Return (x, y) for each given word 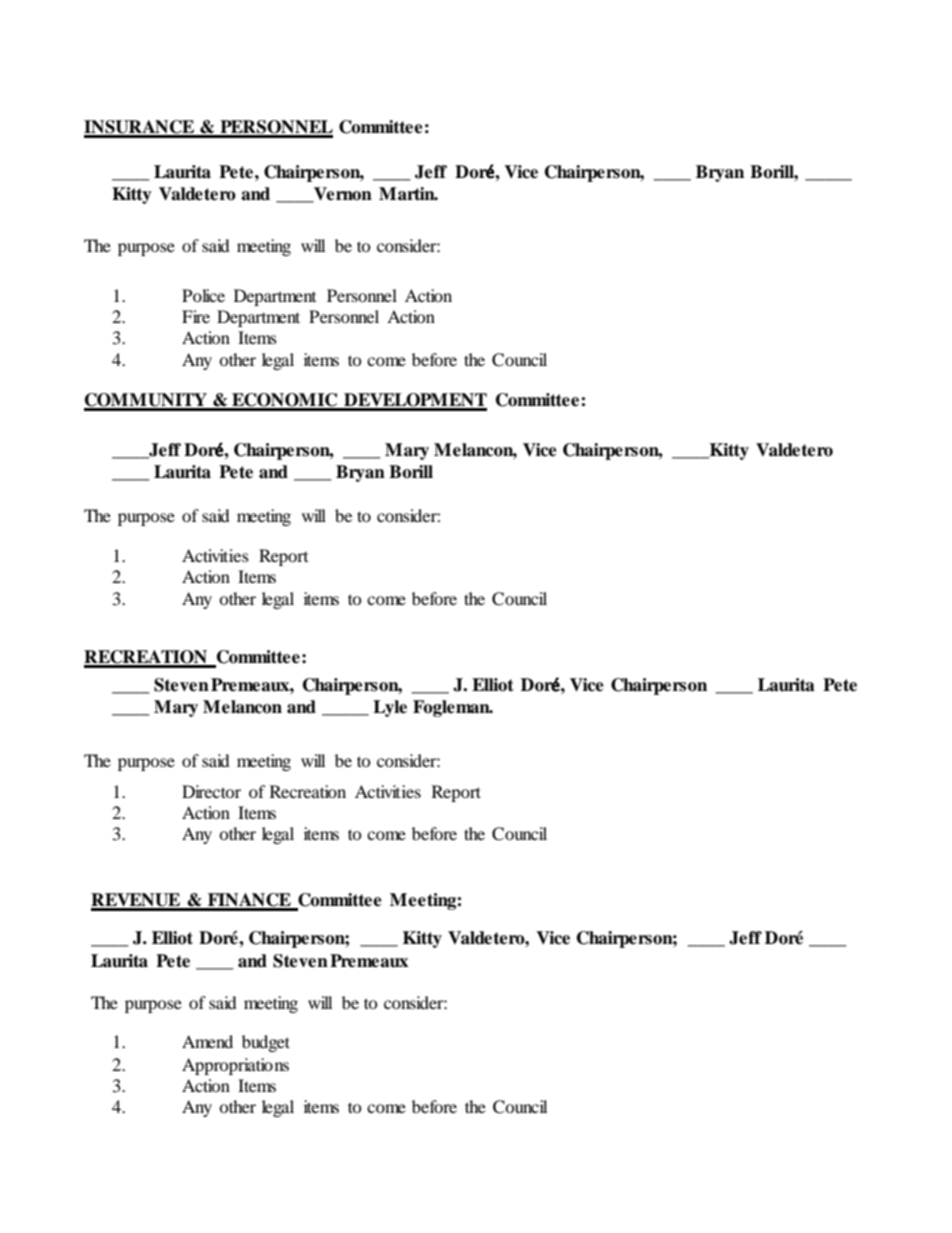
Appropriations (235, 1066)
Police (203, 295)
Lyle (390, 708)
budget (266, 1043)
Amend (207, 1041)
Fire (196, 316)
